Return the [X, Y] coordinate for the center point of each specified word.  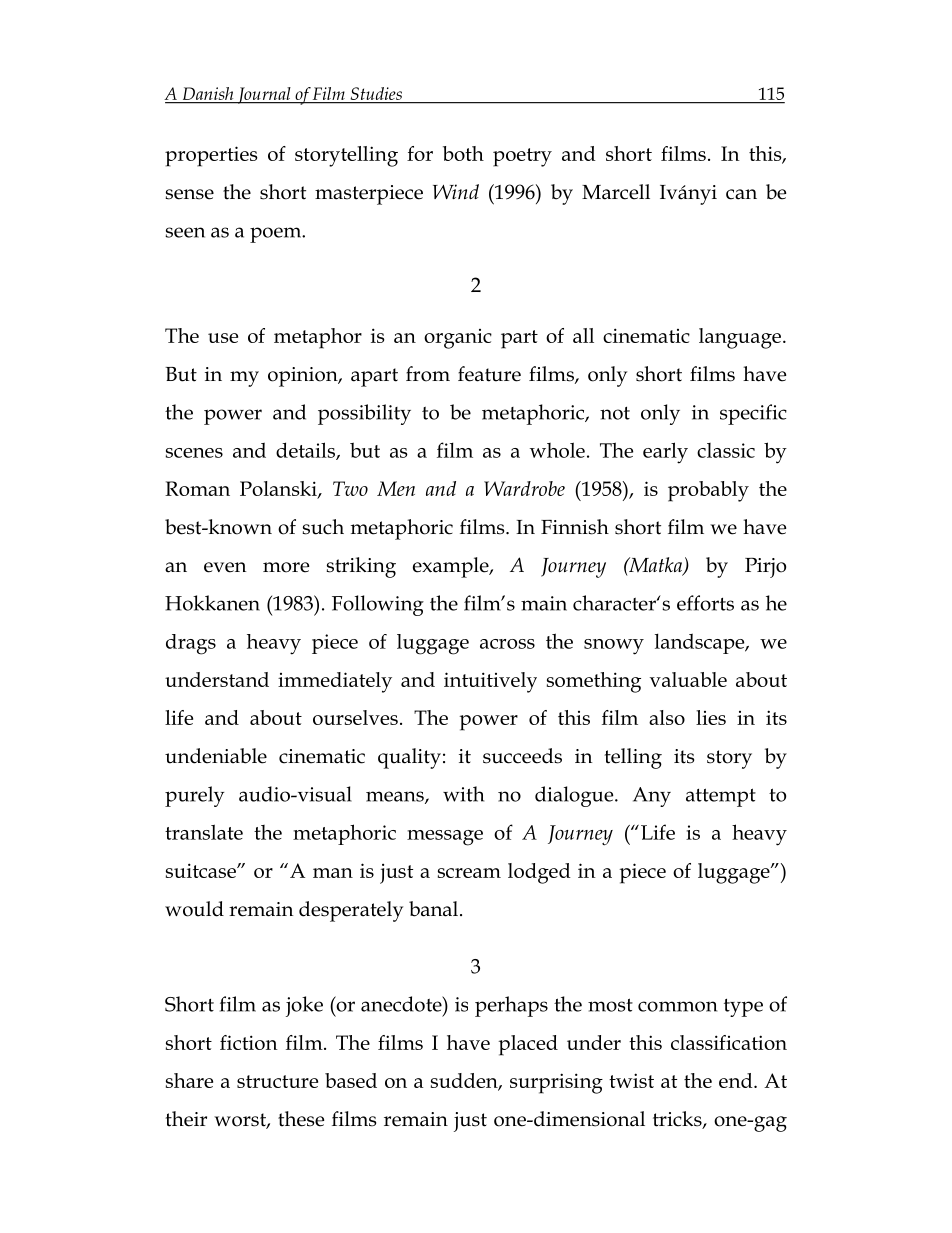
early [665, 453]
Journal [264, 95]
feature [489, 374]
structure [277, 1081]
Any [652, 797]
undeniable [216, 756]
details [306, 451]
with [463, 794]
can [741, 194]
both [463, 153]
